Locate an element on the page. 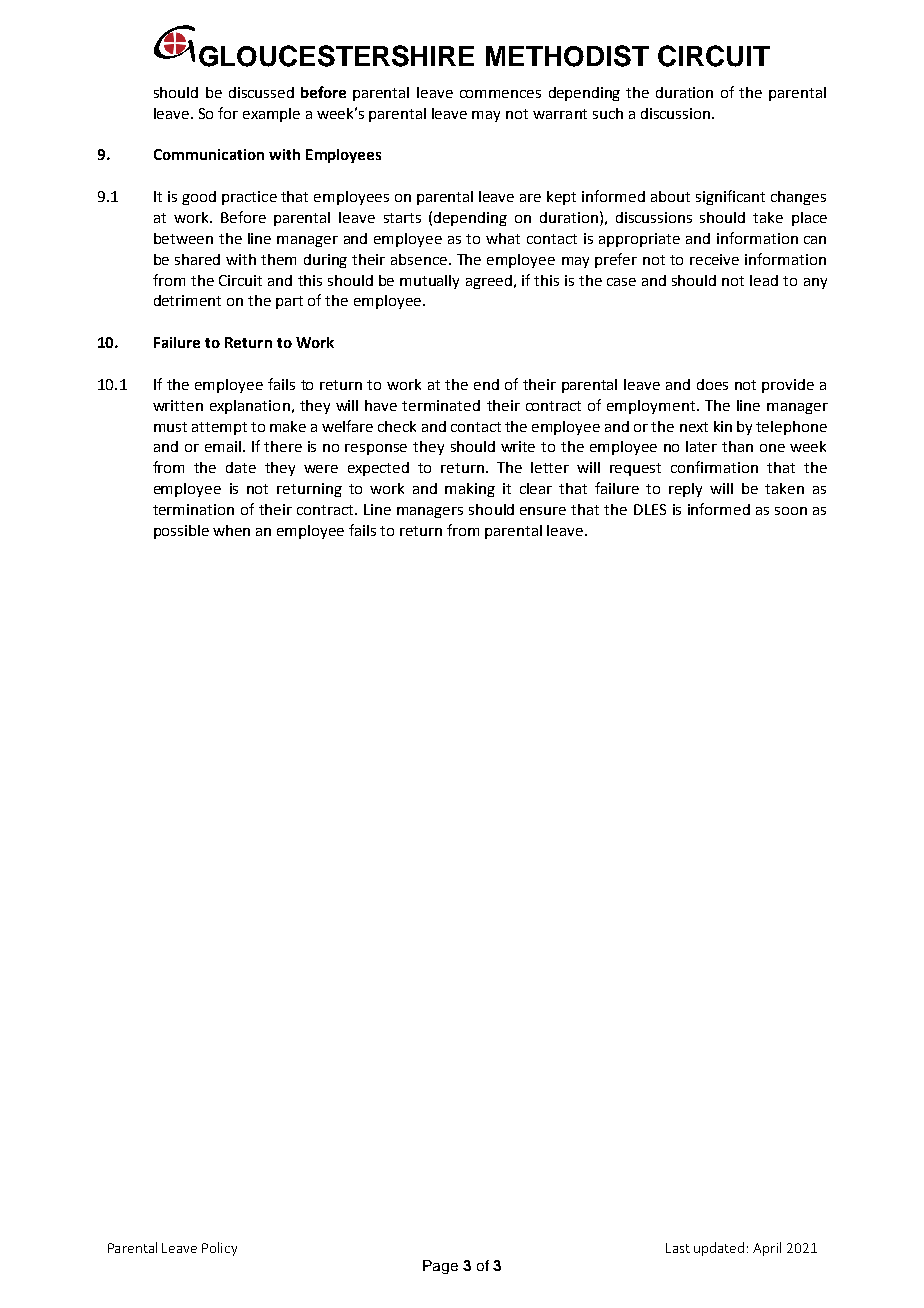  making is located at coordinates (470, 490).
